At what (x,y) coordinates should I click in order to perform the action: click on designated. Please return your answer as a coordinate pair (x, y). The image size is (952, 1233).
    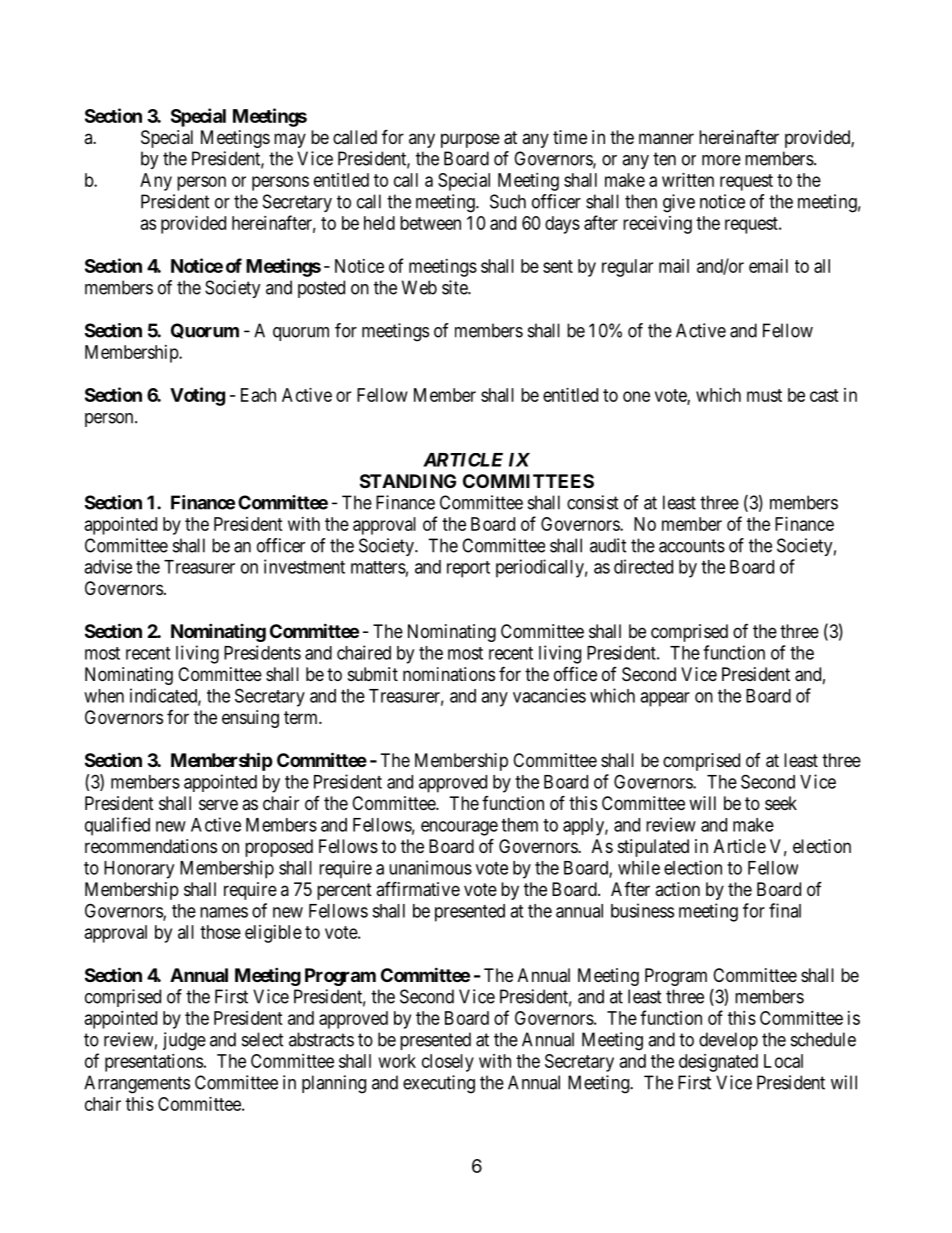
    Looking at the image, I should click on (718, 1063).
